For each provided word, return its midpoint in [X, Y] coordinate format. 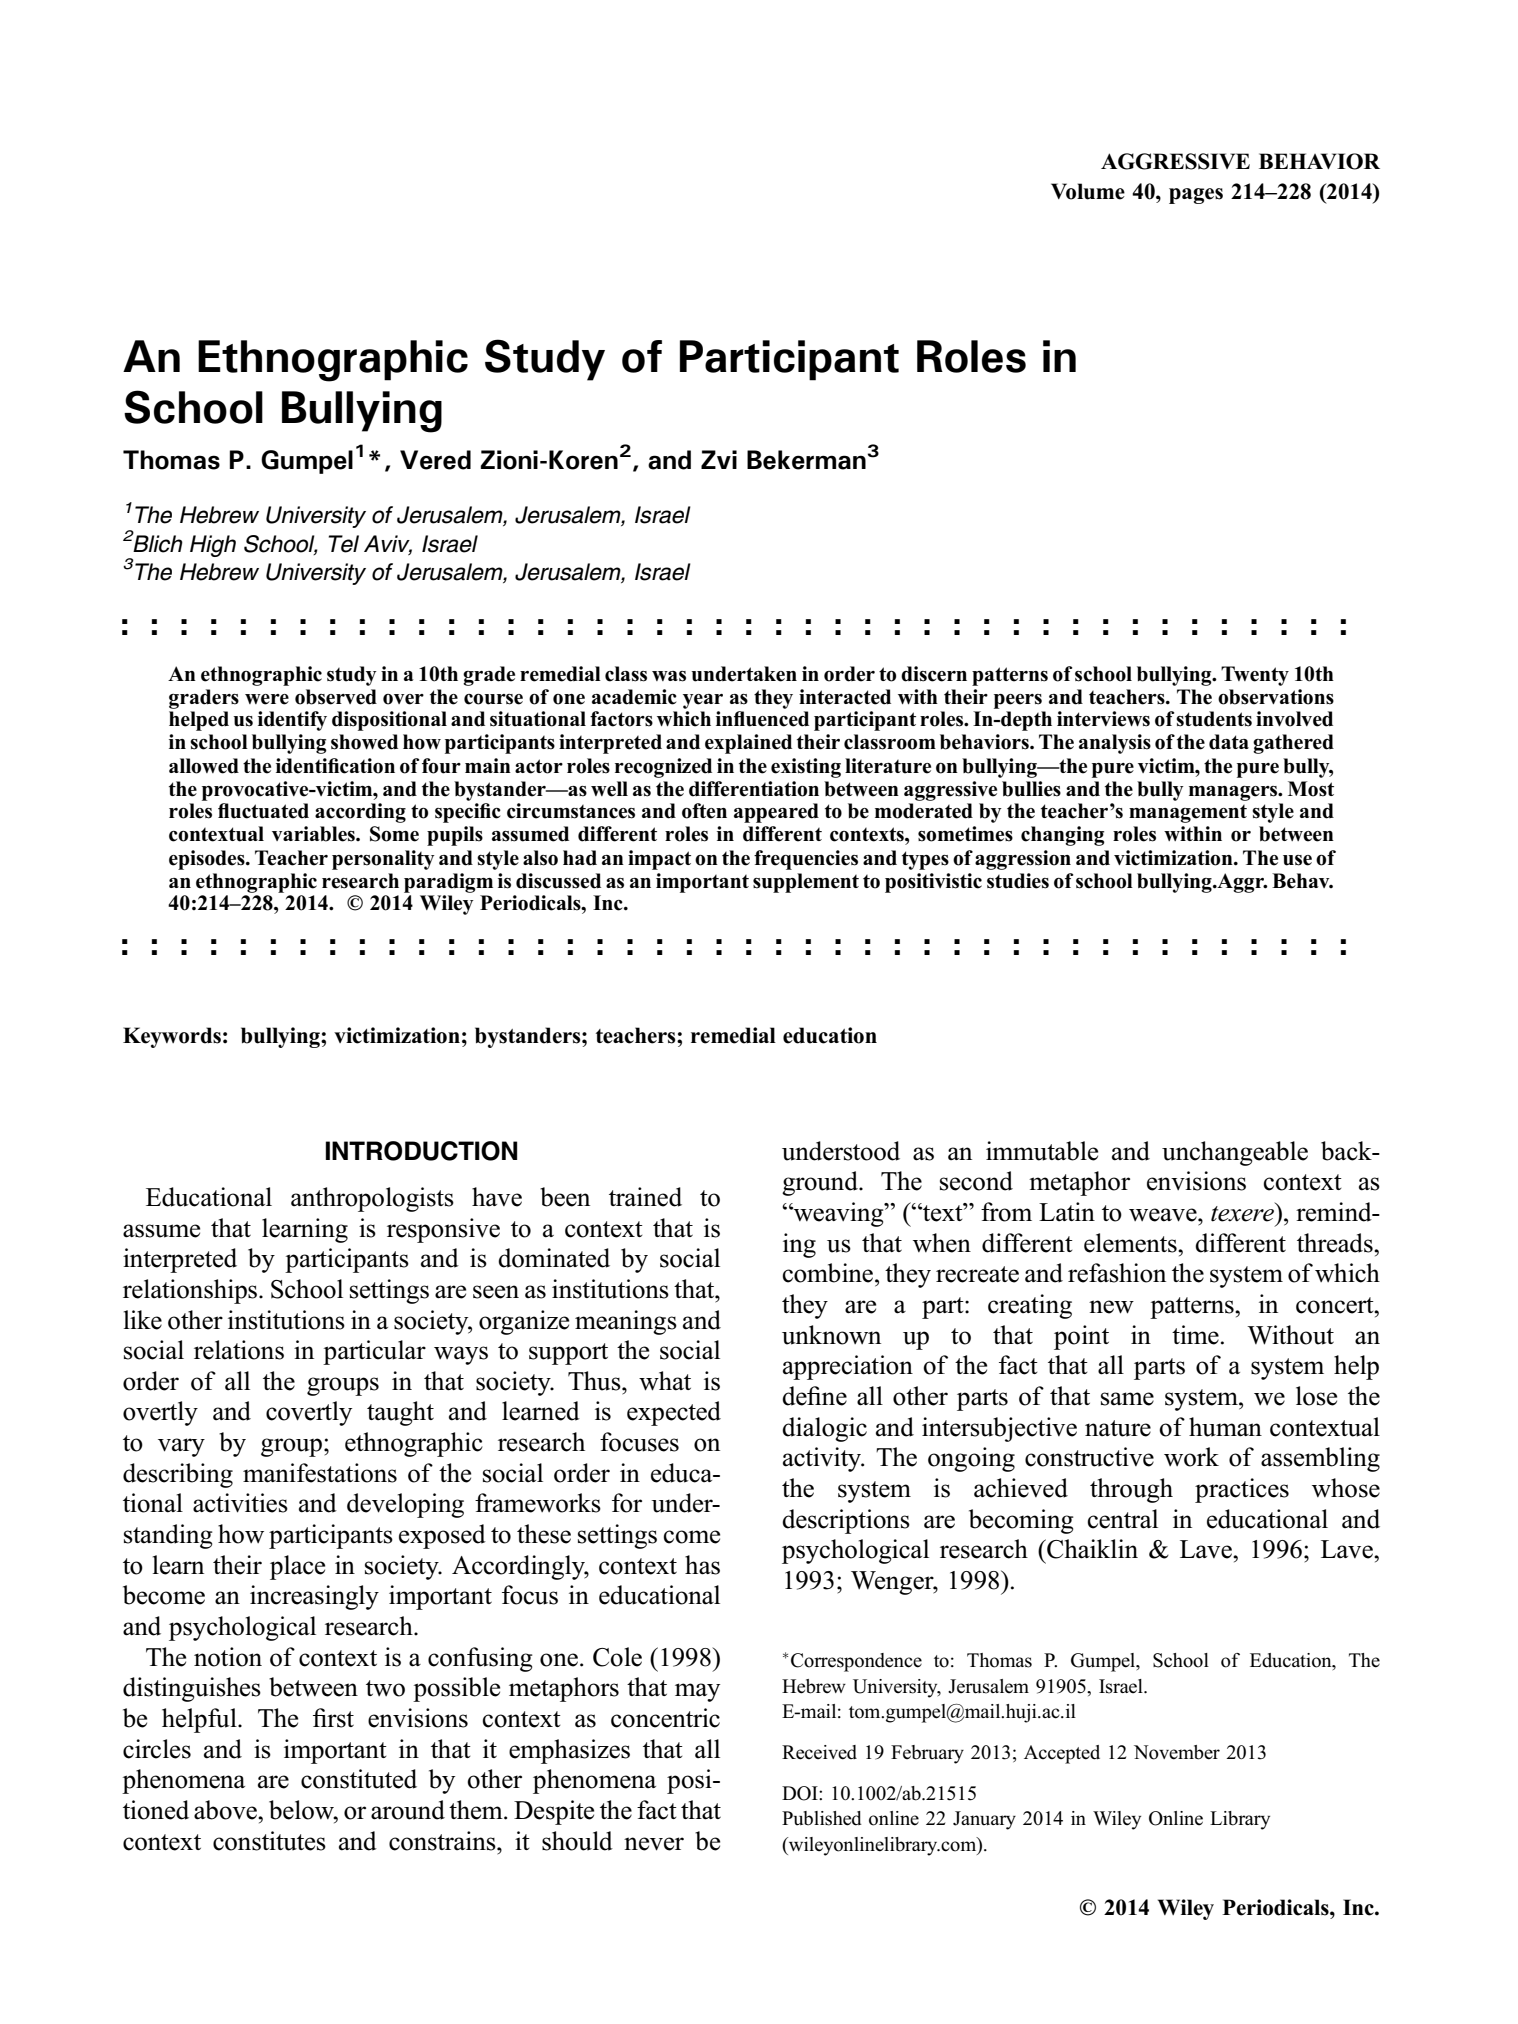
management [1188, 814]
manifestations [320, 1473]
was [669, 676]
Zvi [719, 459]
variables [314, 834]
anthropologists [372, 1199]
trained [645, 1197]
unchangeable [1235, 1153]
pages [1196, 196]
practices [1242, 1490]
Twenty [1255, 676]
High [213, 546]
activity [823, 1459]
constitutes [269, 1841]
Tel [344, 544]
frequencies [806, 860]
